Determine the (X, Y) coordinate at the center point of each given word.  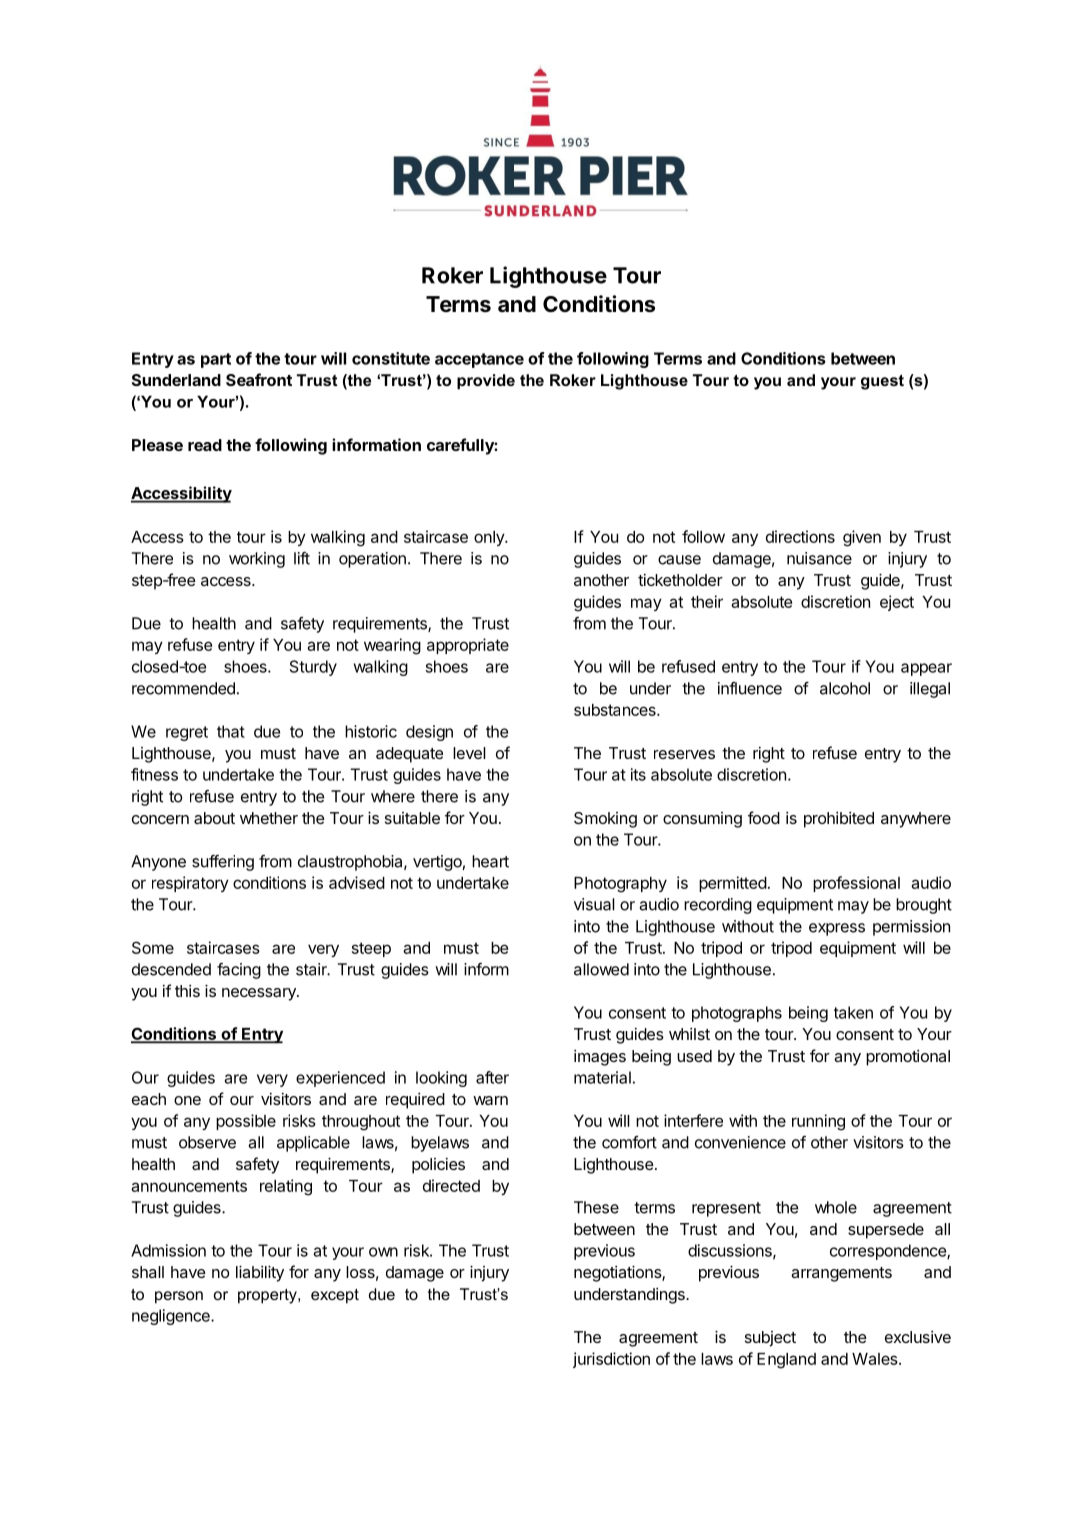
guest (882, 382)
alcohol (845, 688)
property (268, 1296)
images (600, 1058)
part (216, 360)
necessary (260, 994)
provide (486, 382)
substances (616, 710)
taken (853, 1012)
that (231, 731)
